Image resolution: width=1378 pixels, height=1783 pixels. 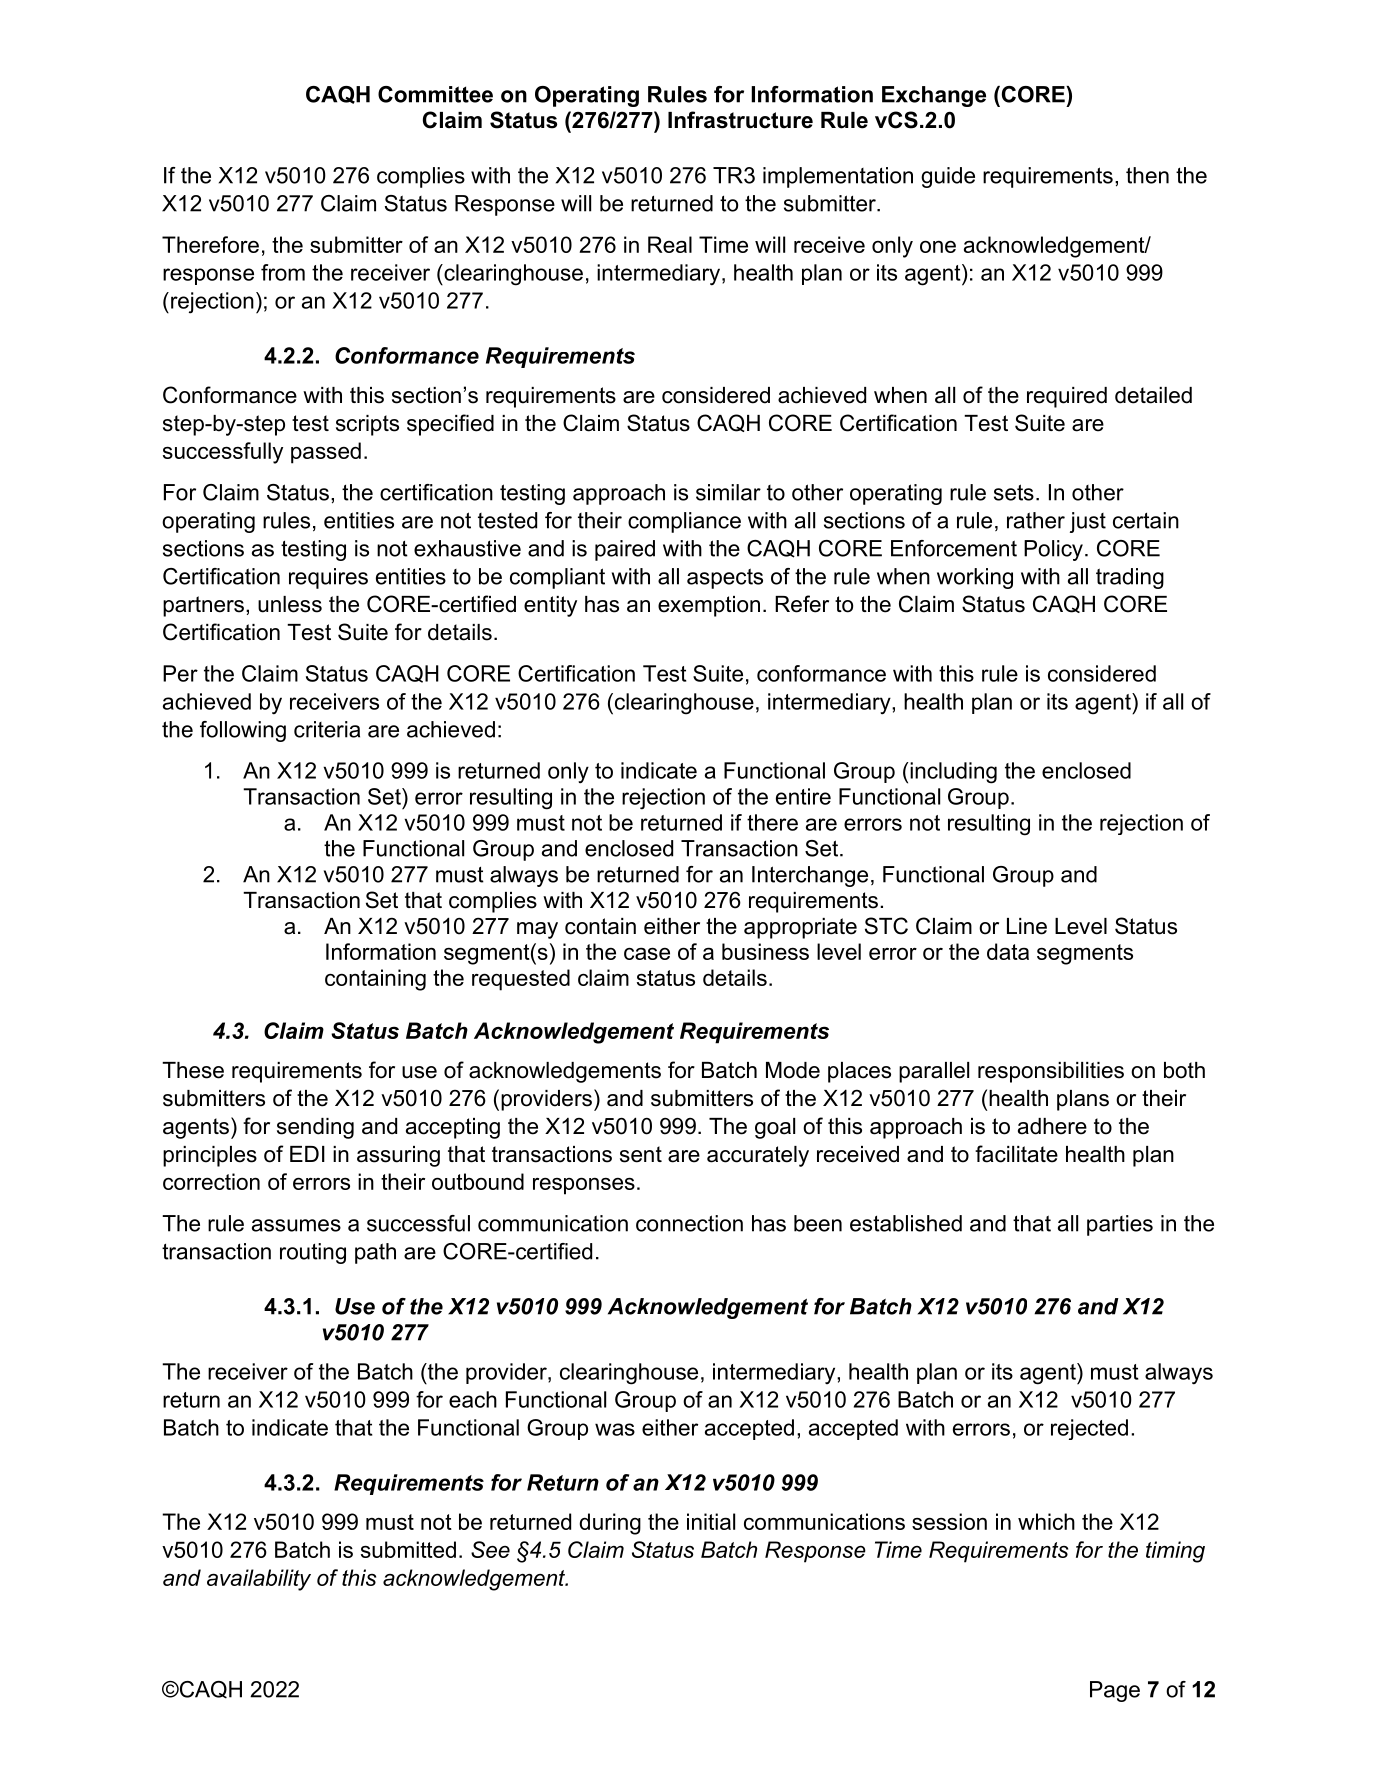 What do you see at coordinates (1089, 1429) in the document?
I see `rejected` at bounding box center [1089, 1429].
